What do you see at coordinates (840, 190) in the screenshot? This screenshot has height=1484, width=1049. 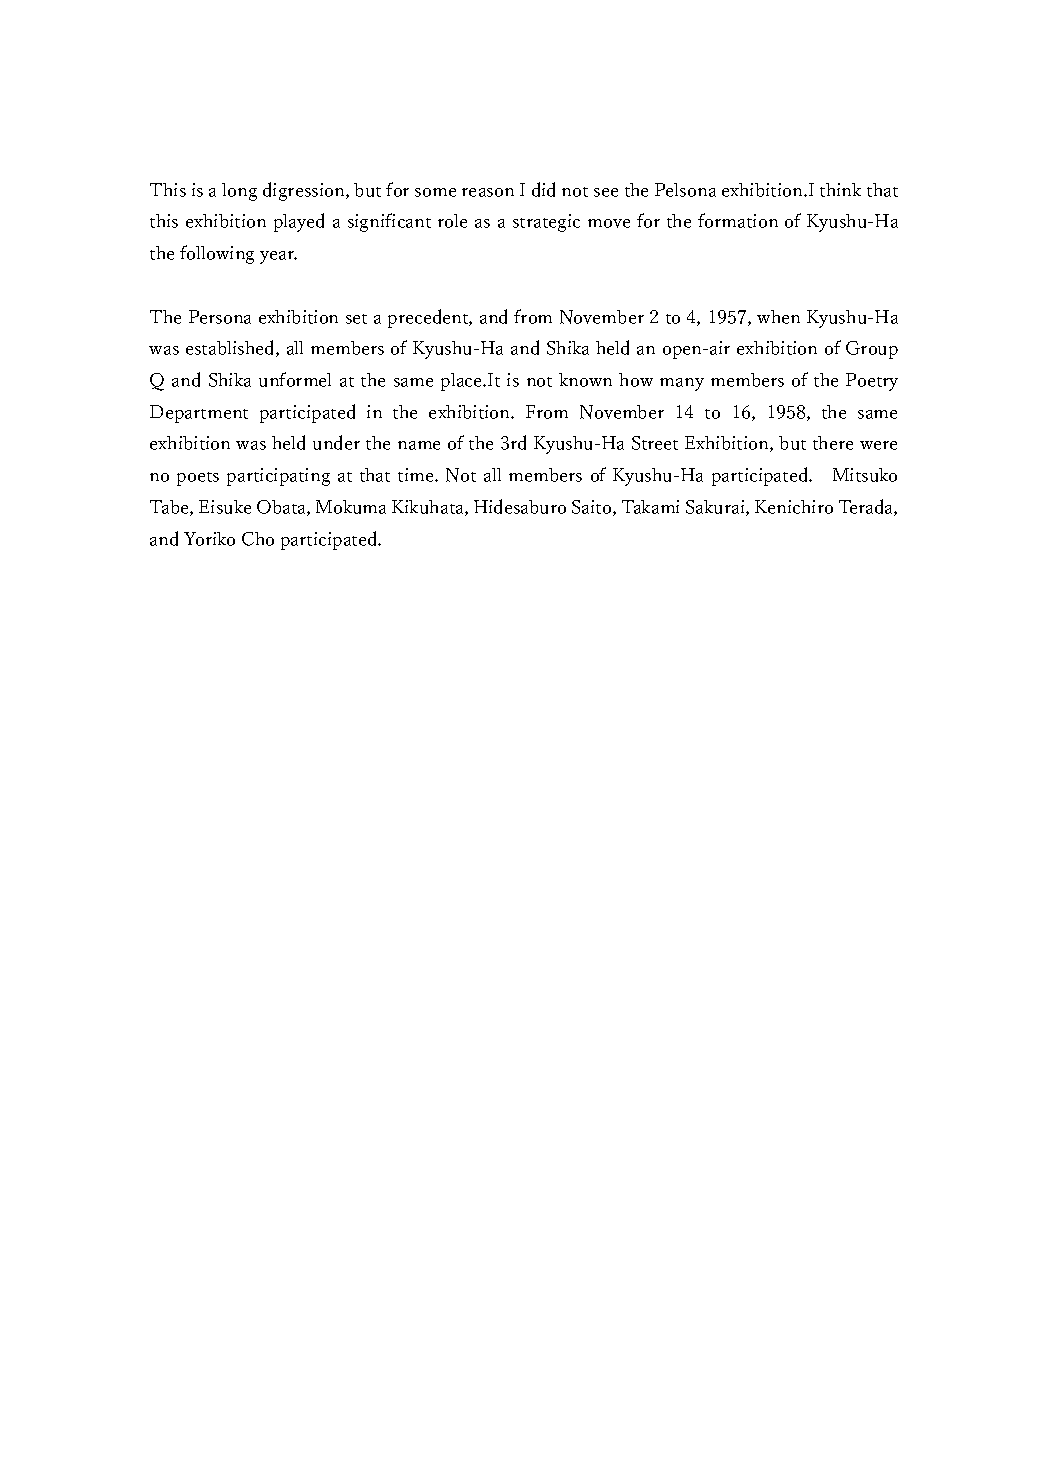 I see `think` at bounding box center [840, 190].
